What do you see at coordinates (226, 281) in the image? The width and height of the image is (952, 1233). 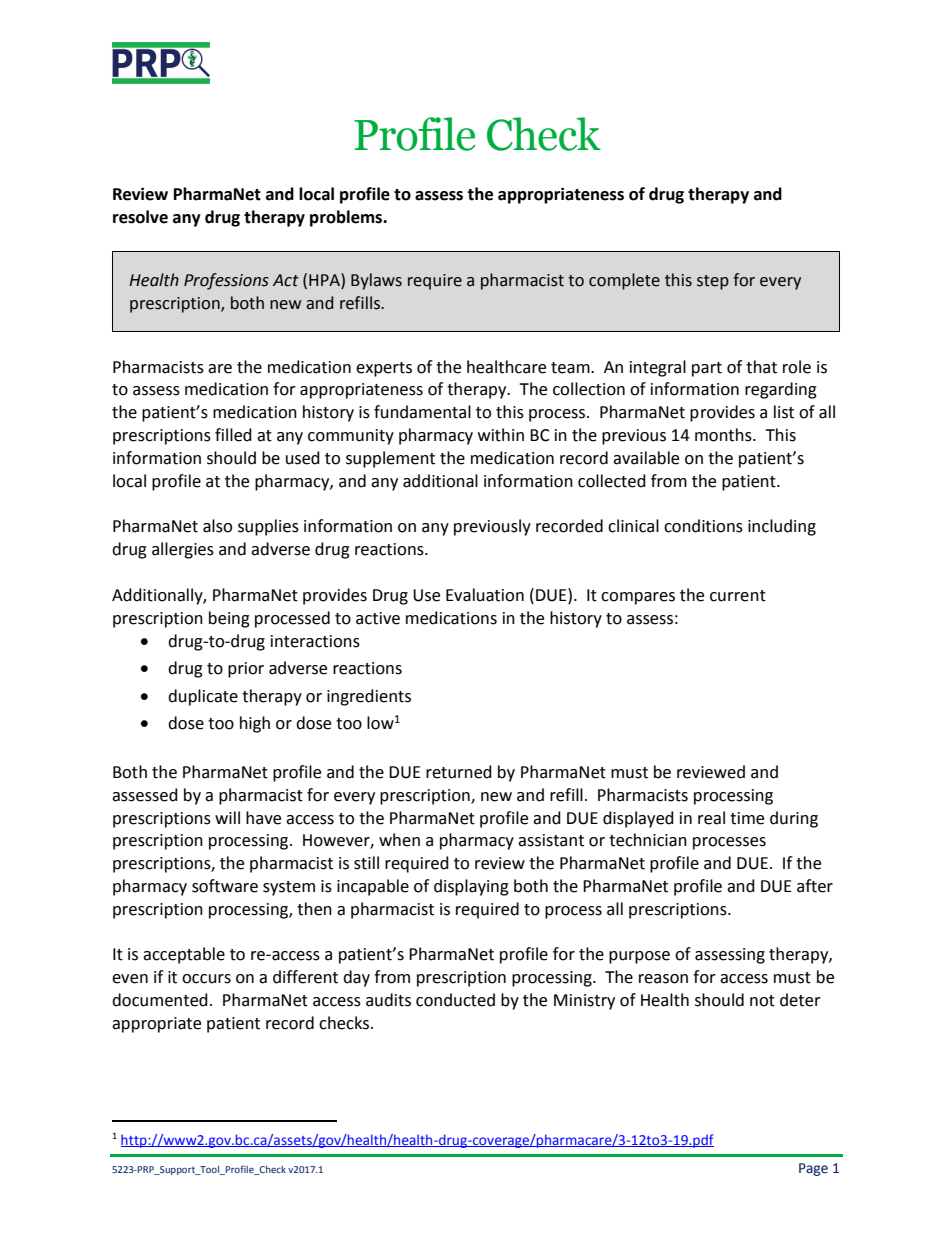 I see `Professions` at bounding box center [226, 281].
